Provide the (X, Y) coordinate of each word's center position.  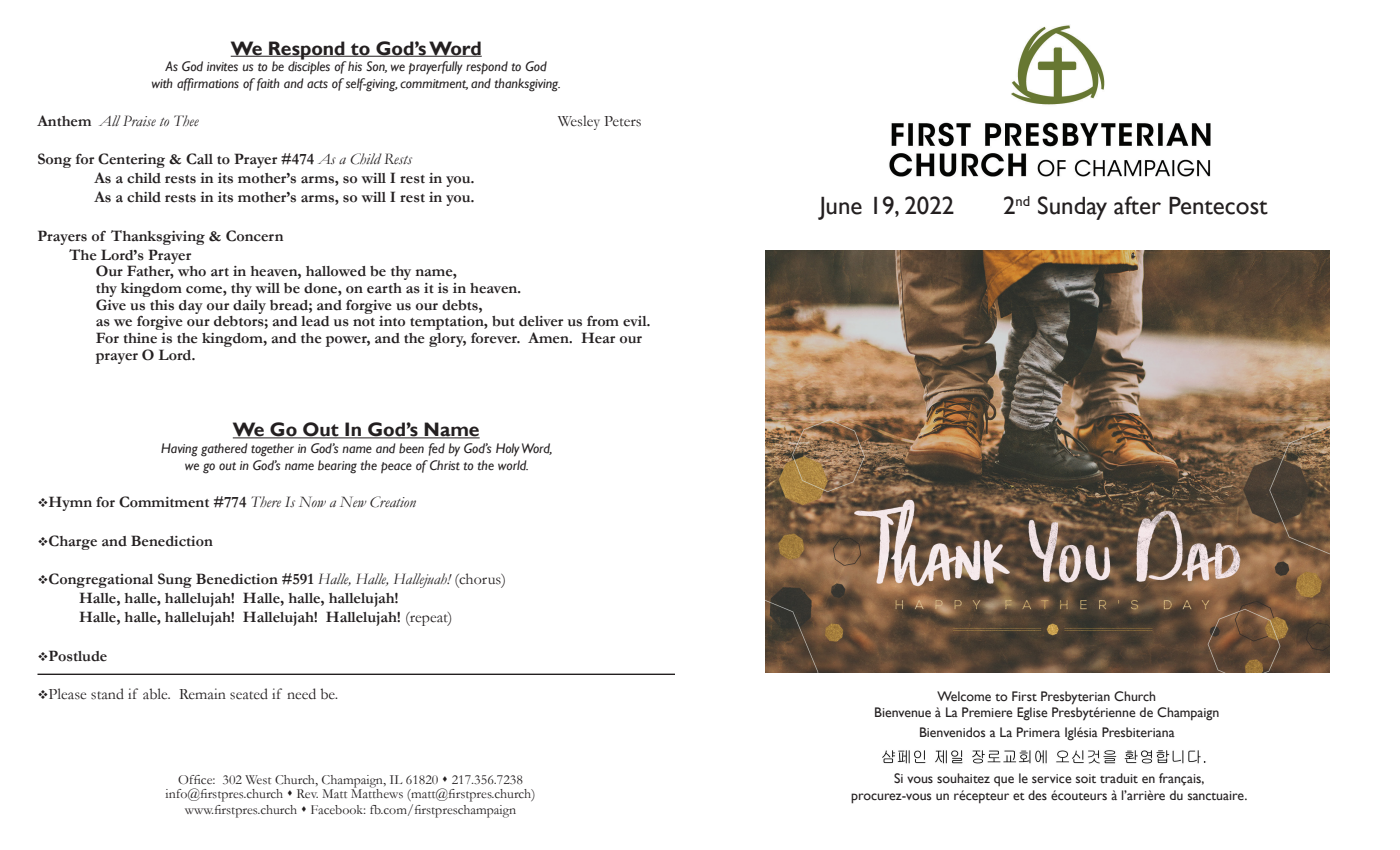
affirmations (208, 84)
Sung (175, 580)
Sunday (1072, 208)
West (258, 779)
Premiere (987, 712)
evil (636, 321)
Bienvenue (903, 712)
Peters (622, 121)
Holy (508, 450)
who (192, 271)
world (513, 465)
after (1137, 205)
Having (179, 450)
